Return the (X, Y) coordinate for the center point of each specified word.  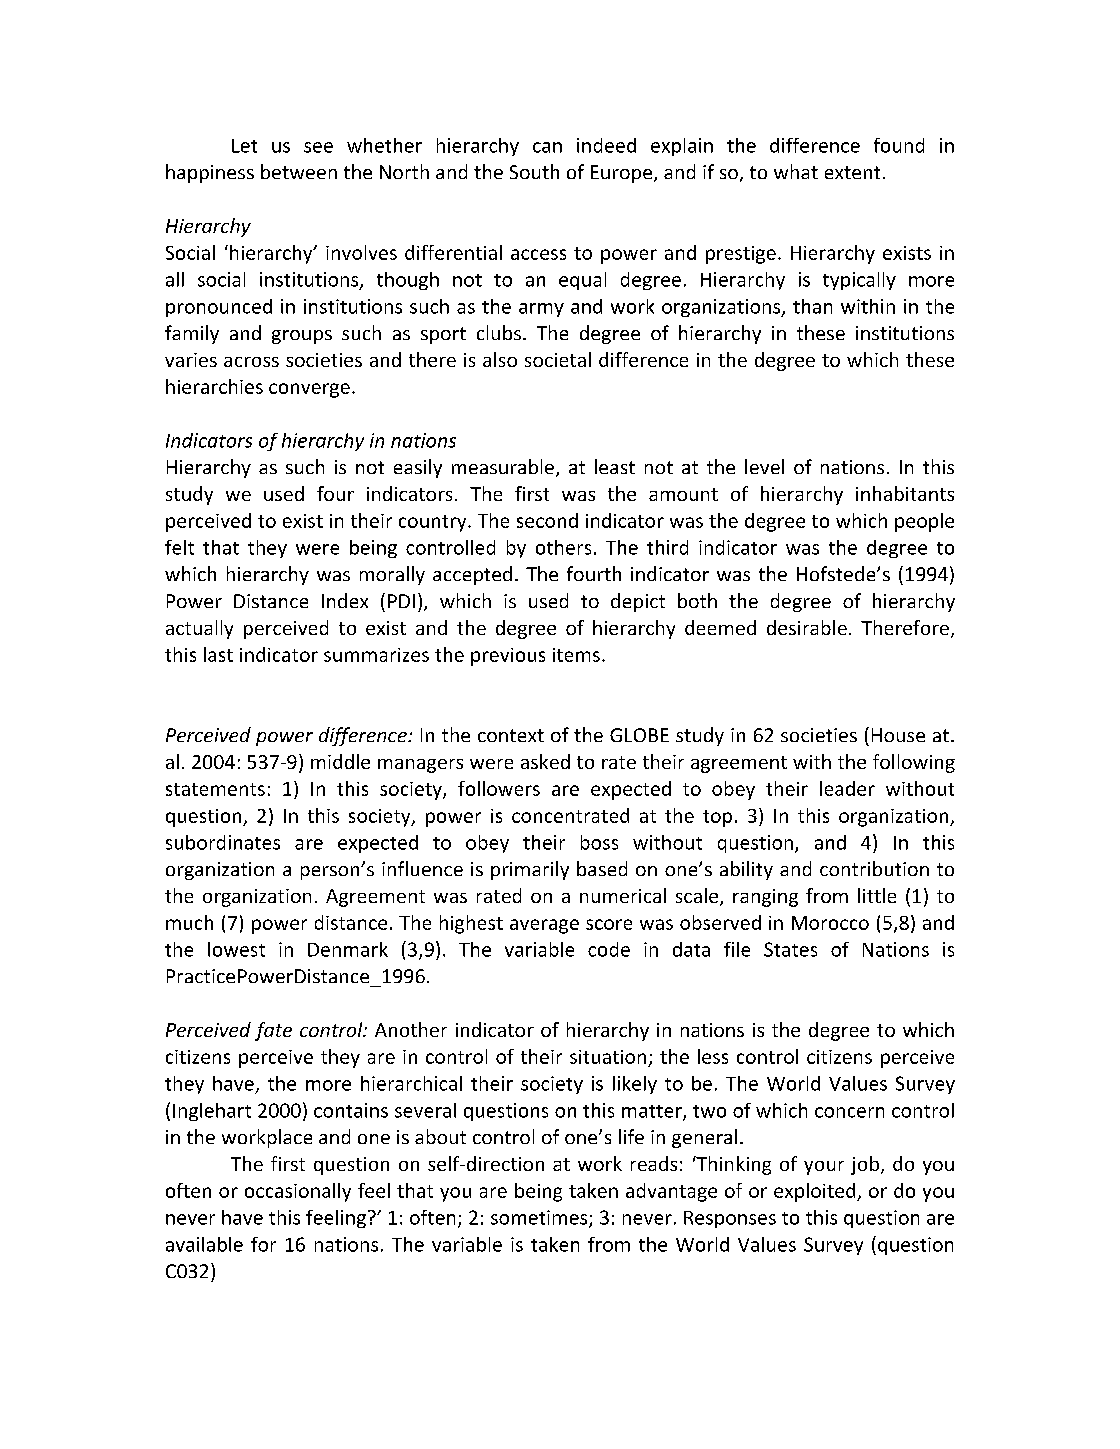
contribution (874, 868)
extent (852, 172)
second (547, 520)
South (534, 171)
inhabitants (905, 493)
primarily (530, 870)
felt (179, 547)
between (299, 171)
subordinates (223, 842)
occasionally (298, 1192)
